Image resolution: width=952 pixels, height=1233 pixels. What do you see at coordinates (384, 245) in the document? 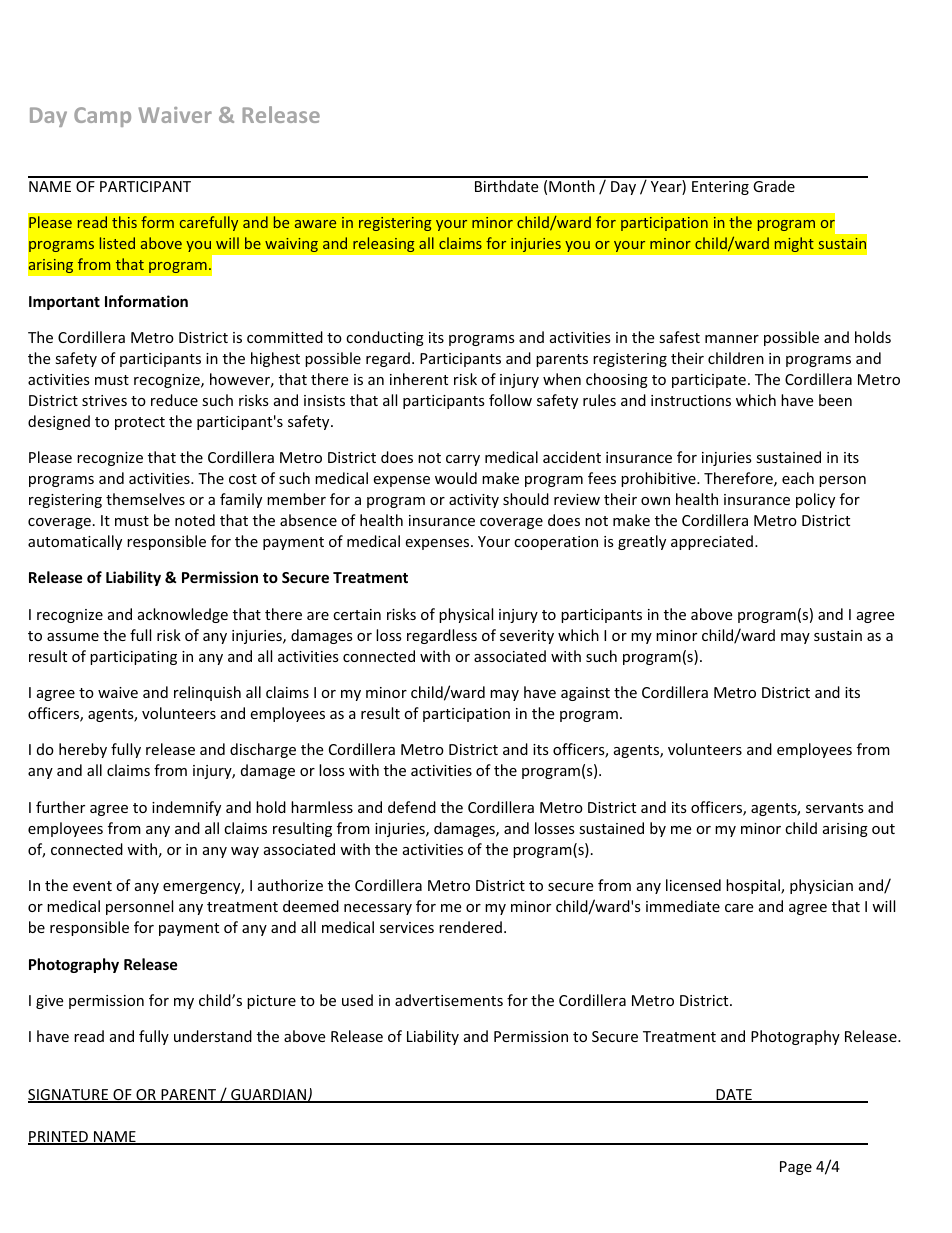
I see `releasing` at bounding box center [384, 245].
